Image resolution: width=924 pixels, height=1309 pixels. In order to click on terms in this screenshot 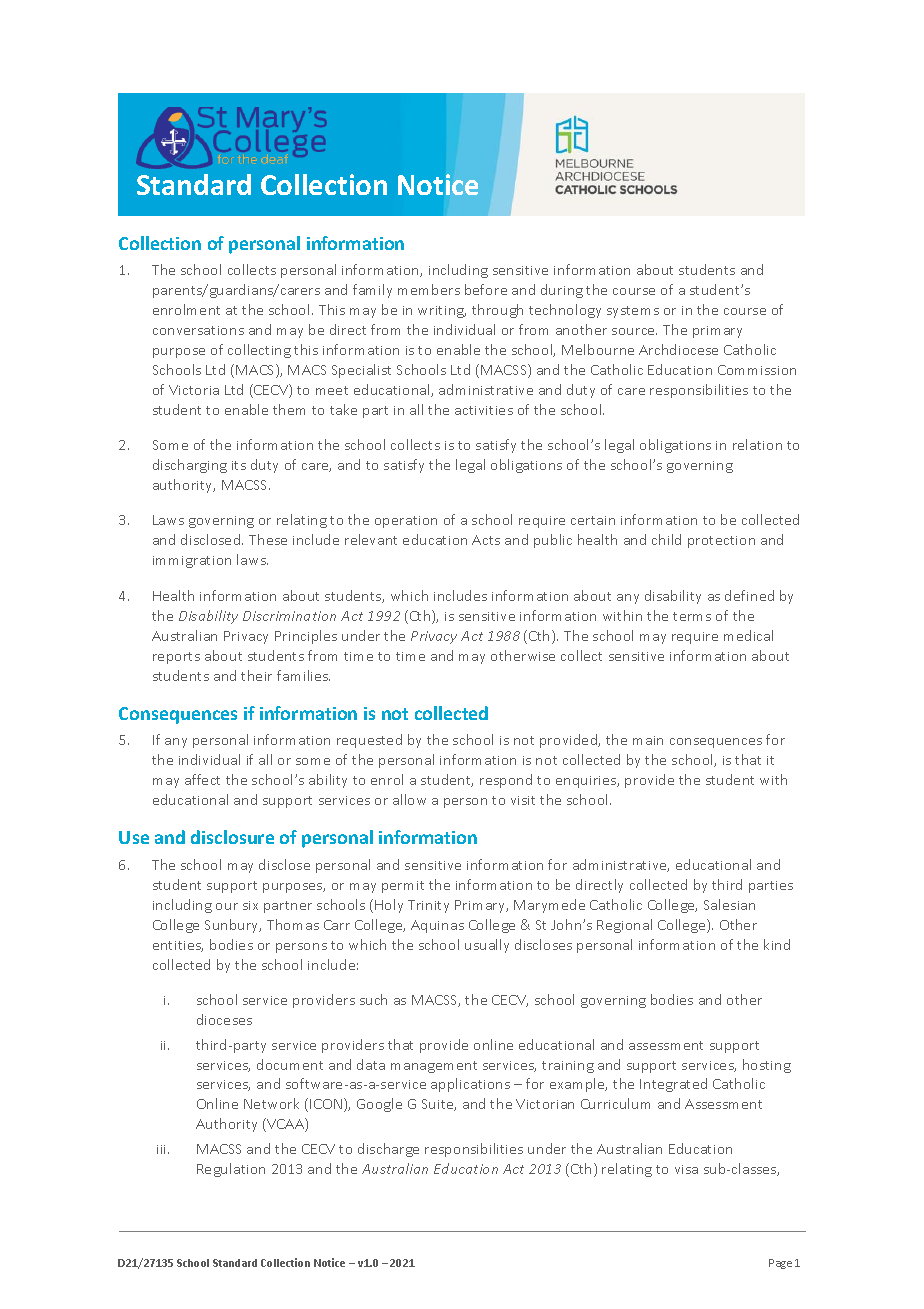, I will do `click(692, 616)`.
